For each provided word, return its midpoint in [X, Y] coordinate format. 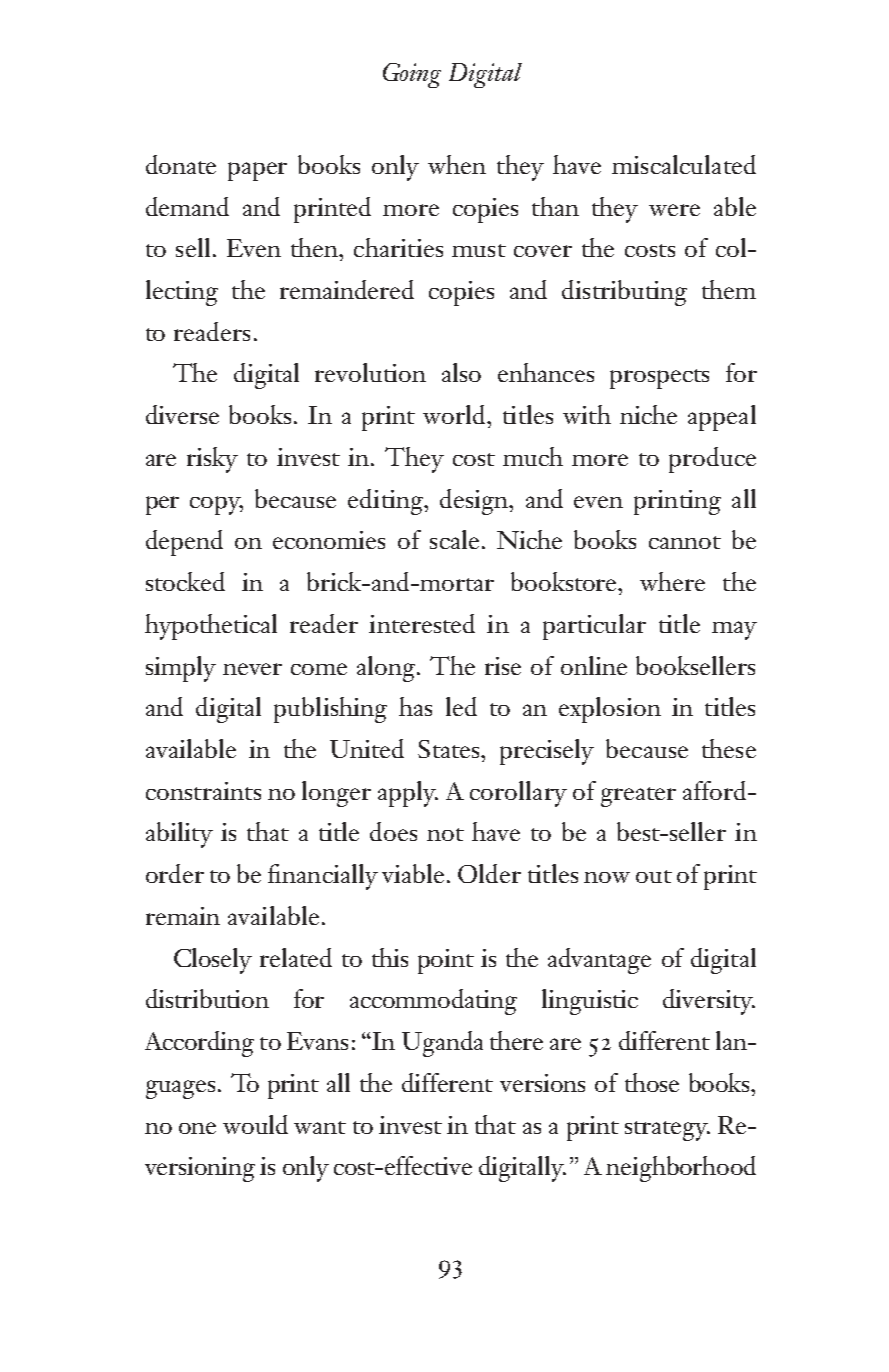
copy [216, 505]
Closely [213, 961]
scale [454, 539]
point [446, 961]
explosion [610, 710]
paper [257, 171]
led [461, 706]
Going [412, 75]
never [252, 669]
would [255, 1124]
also [461, 372]
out [654, 876]
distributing [624, 293]
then [315, 247]
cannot [685, 542]
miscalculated [684, 164]
